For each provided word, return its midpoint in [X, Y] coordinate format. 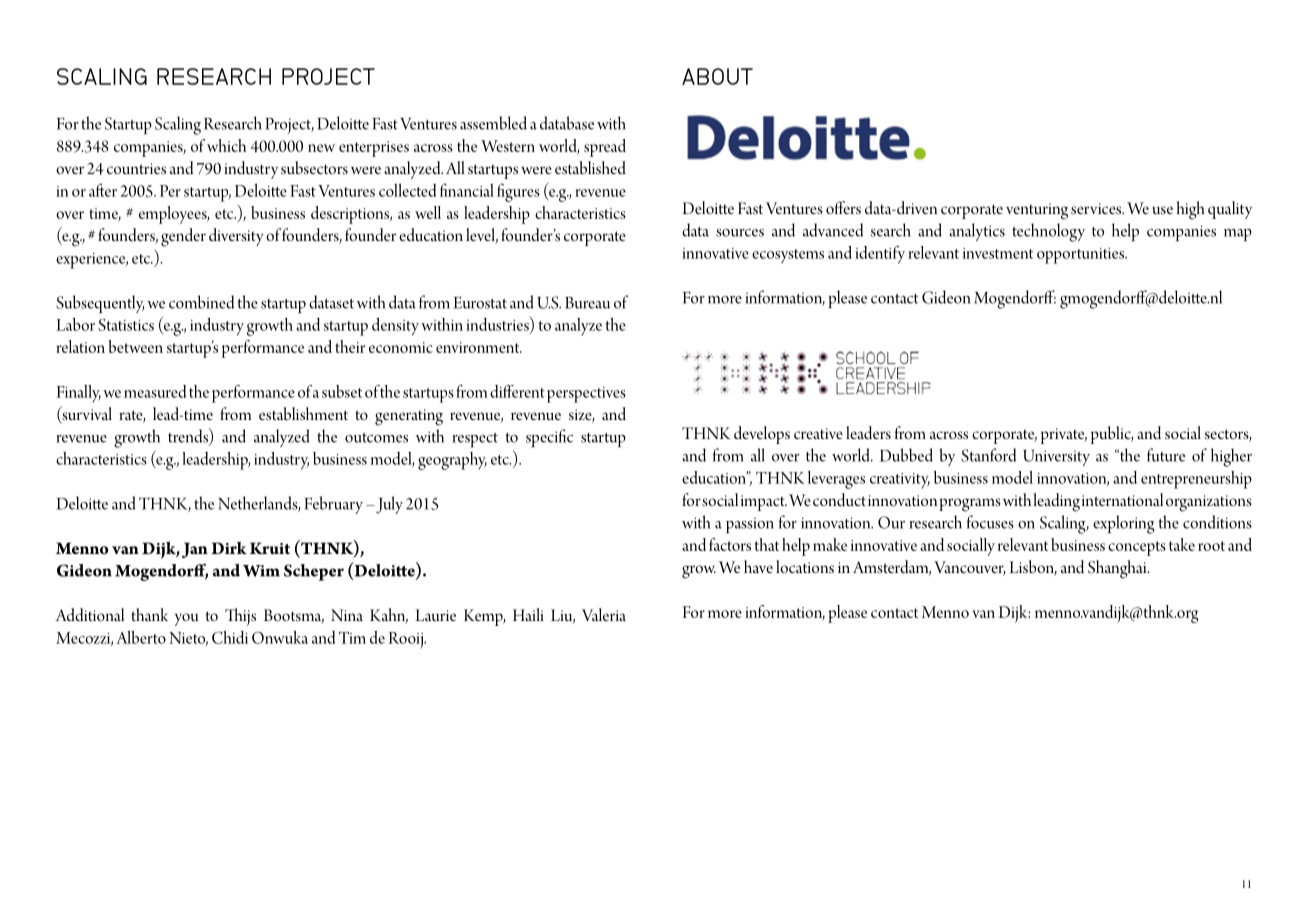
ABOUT [717, 76]
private [1064, 436]
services [1097, 208]
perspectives [586, 395]
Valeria [604, 614]
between [135, 346]
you [186, 619]
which [226, 145]
